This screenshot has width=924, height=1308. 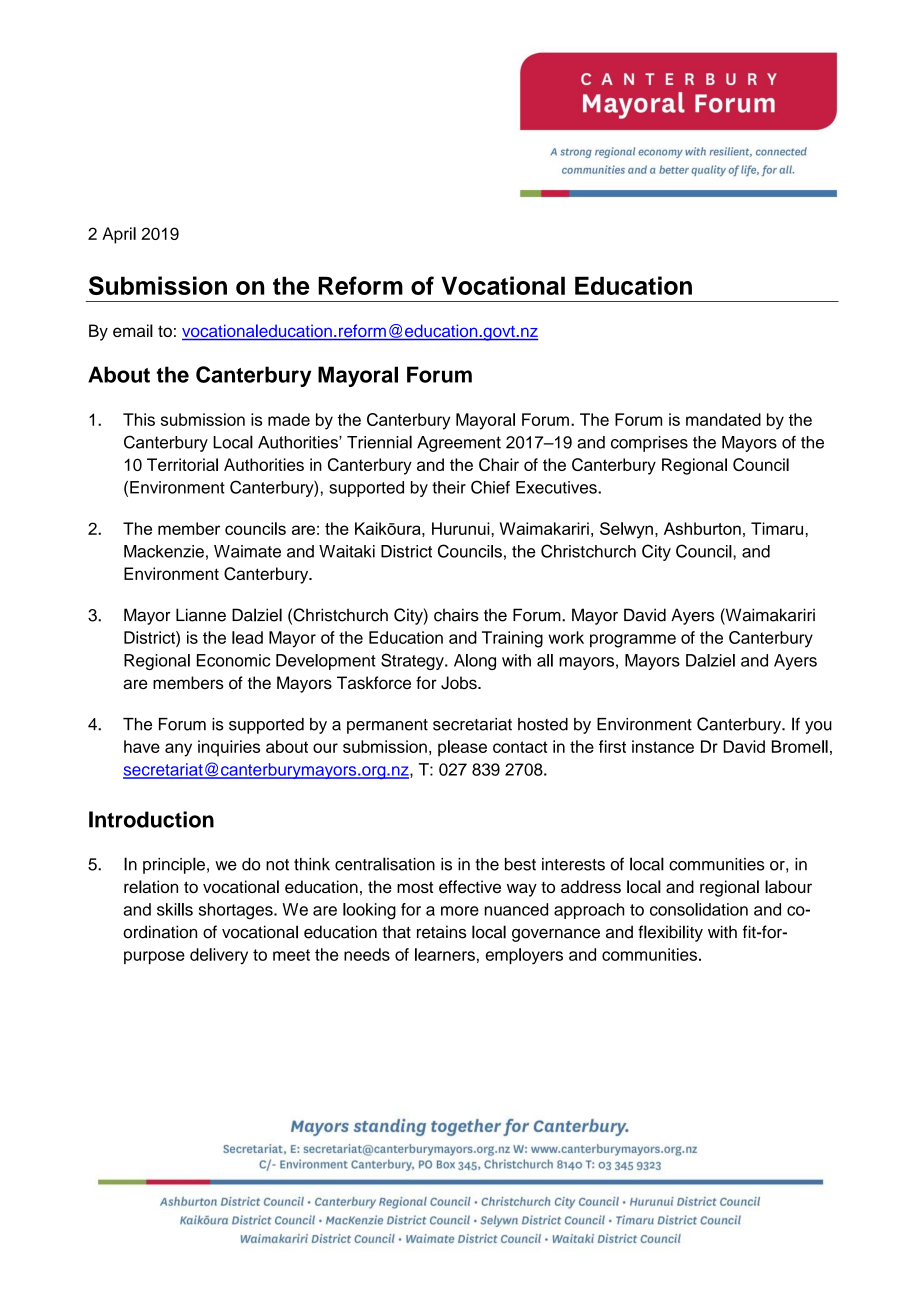 What do you see at coordinates (459, 444) in the screenshot?
I see `Agreement` at bounding box center [459, 444].
